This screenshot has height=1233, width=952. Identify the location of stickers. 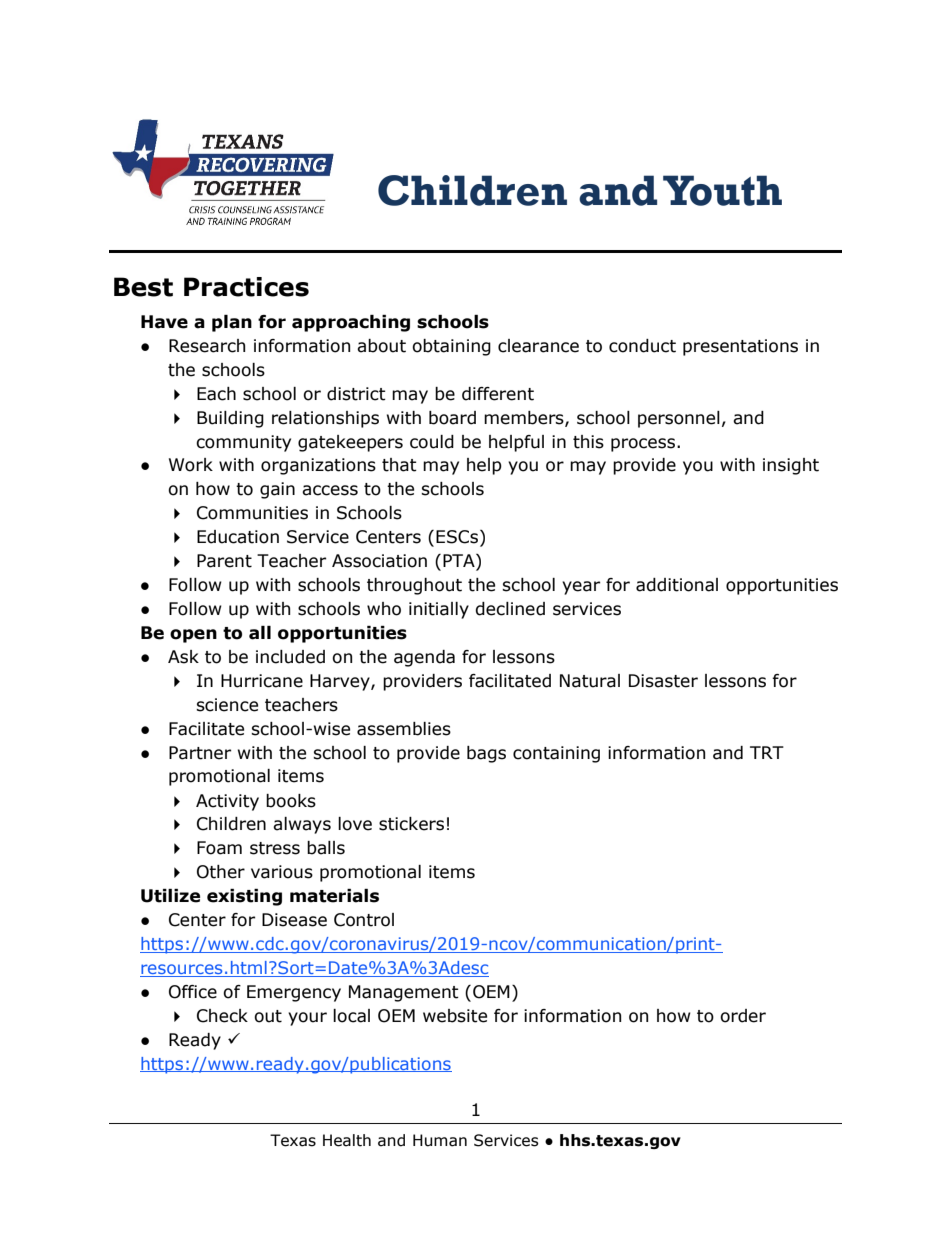
(411, 824).
